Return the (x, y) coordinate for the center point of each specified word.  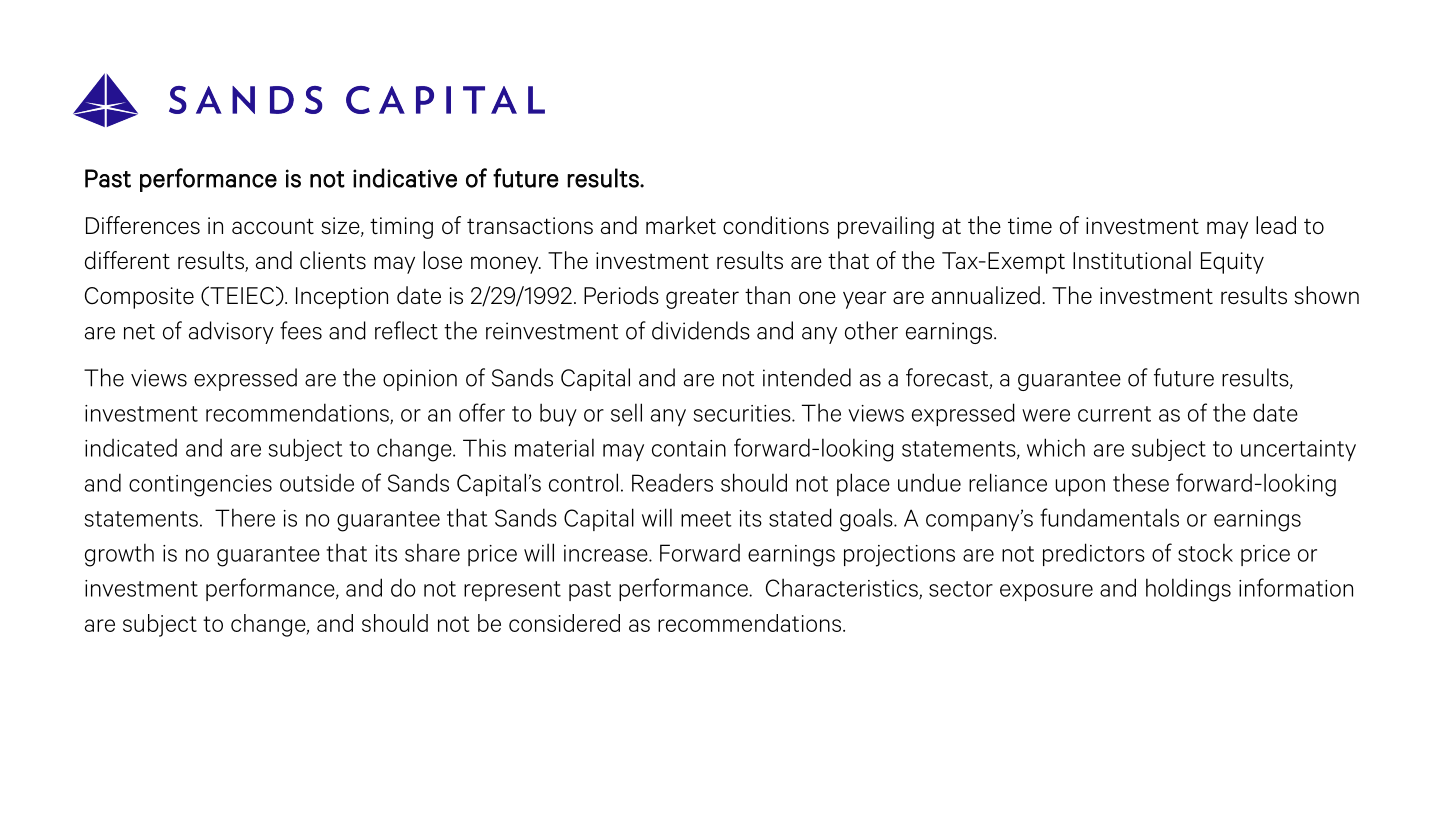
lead (1276, 225)
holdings (1188, 590)
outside (317, 483)
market (681, 225)
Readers (672, 483)
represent (512, 591)
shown (1327, 295)
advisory (231, 332)
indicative (405, 178)
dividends (701, 330)
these (1141, 482)
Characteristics (843, 588)
